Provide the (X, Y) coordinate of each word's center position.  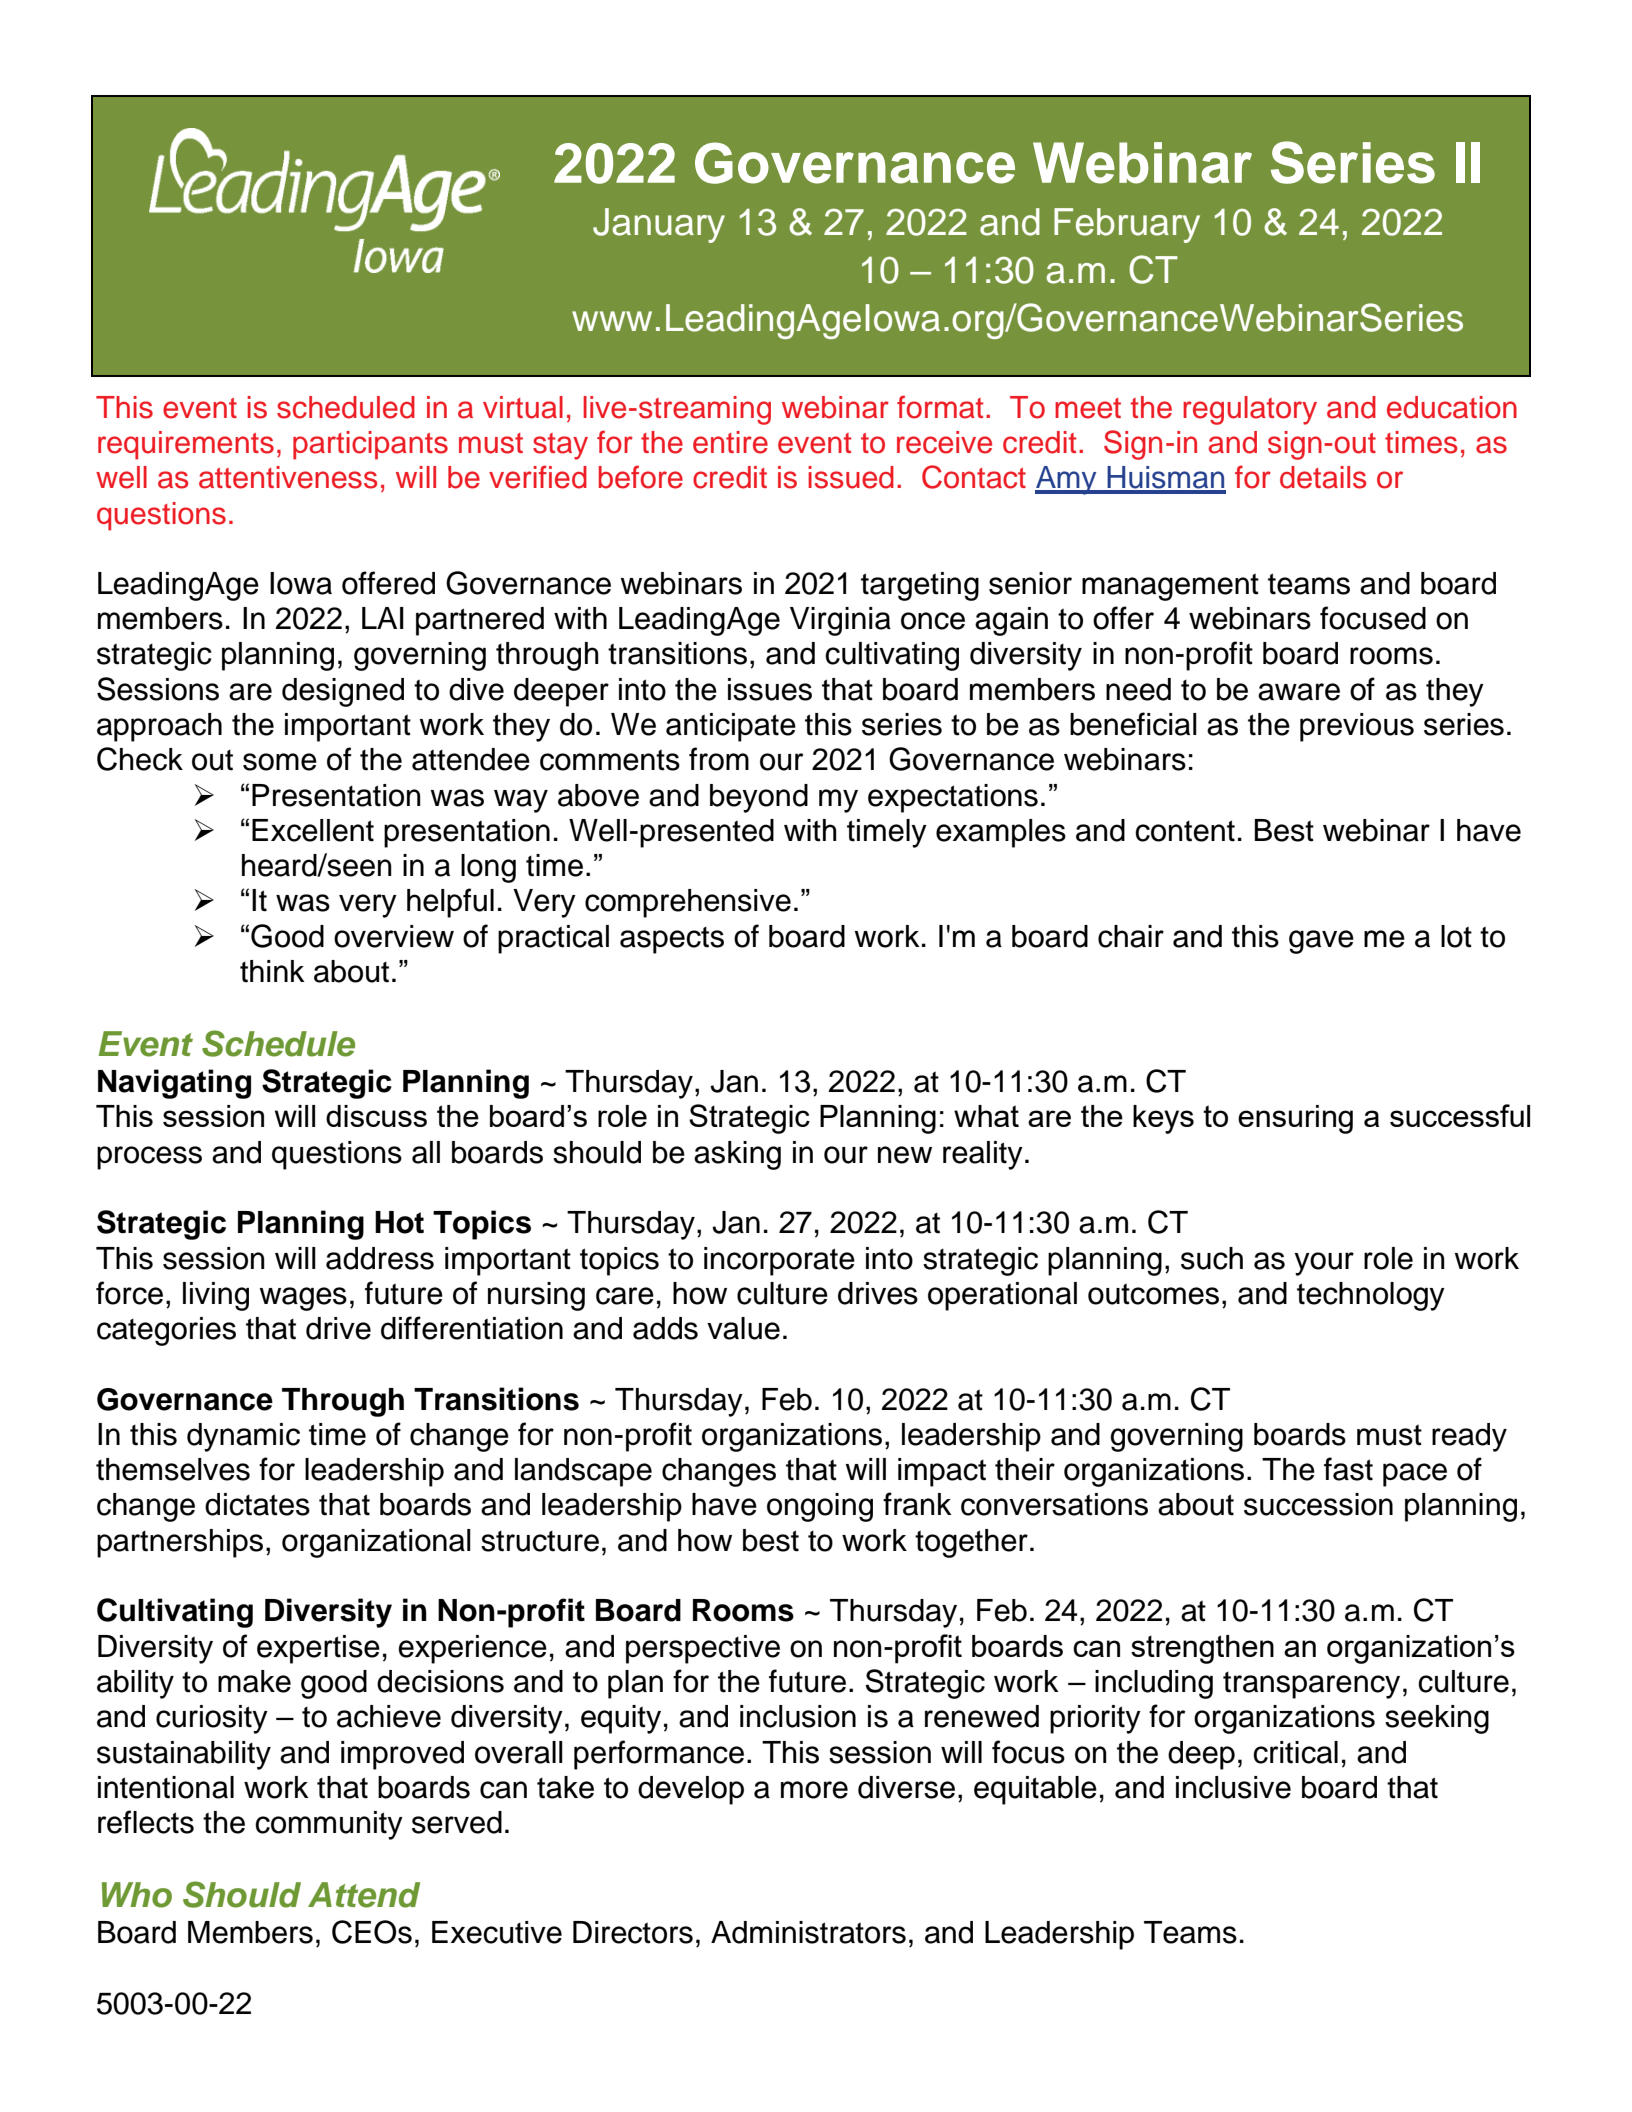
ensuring (1295, 1119)
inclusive (1233, 1787)
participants (370, 445)
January (659, 225)
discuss (376, 1116)
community (329, 1825)
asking (737, 1155)
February (1127, 225)
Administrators (808, 1932)
